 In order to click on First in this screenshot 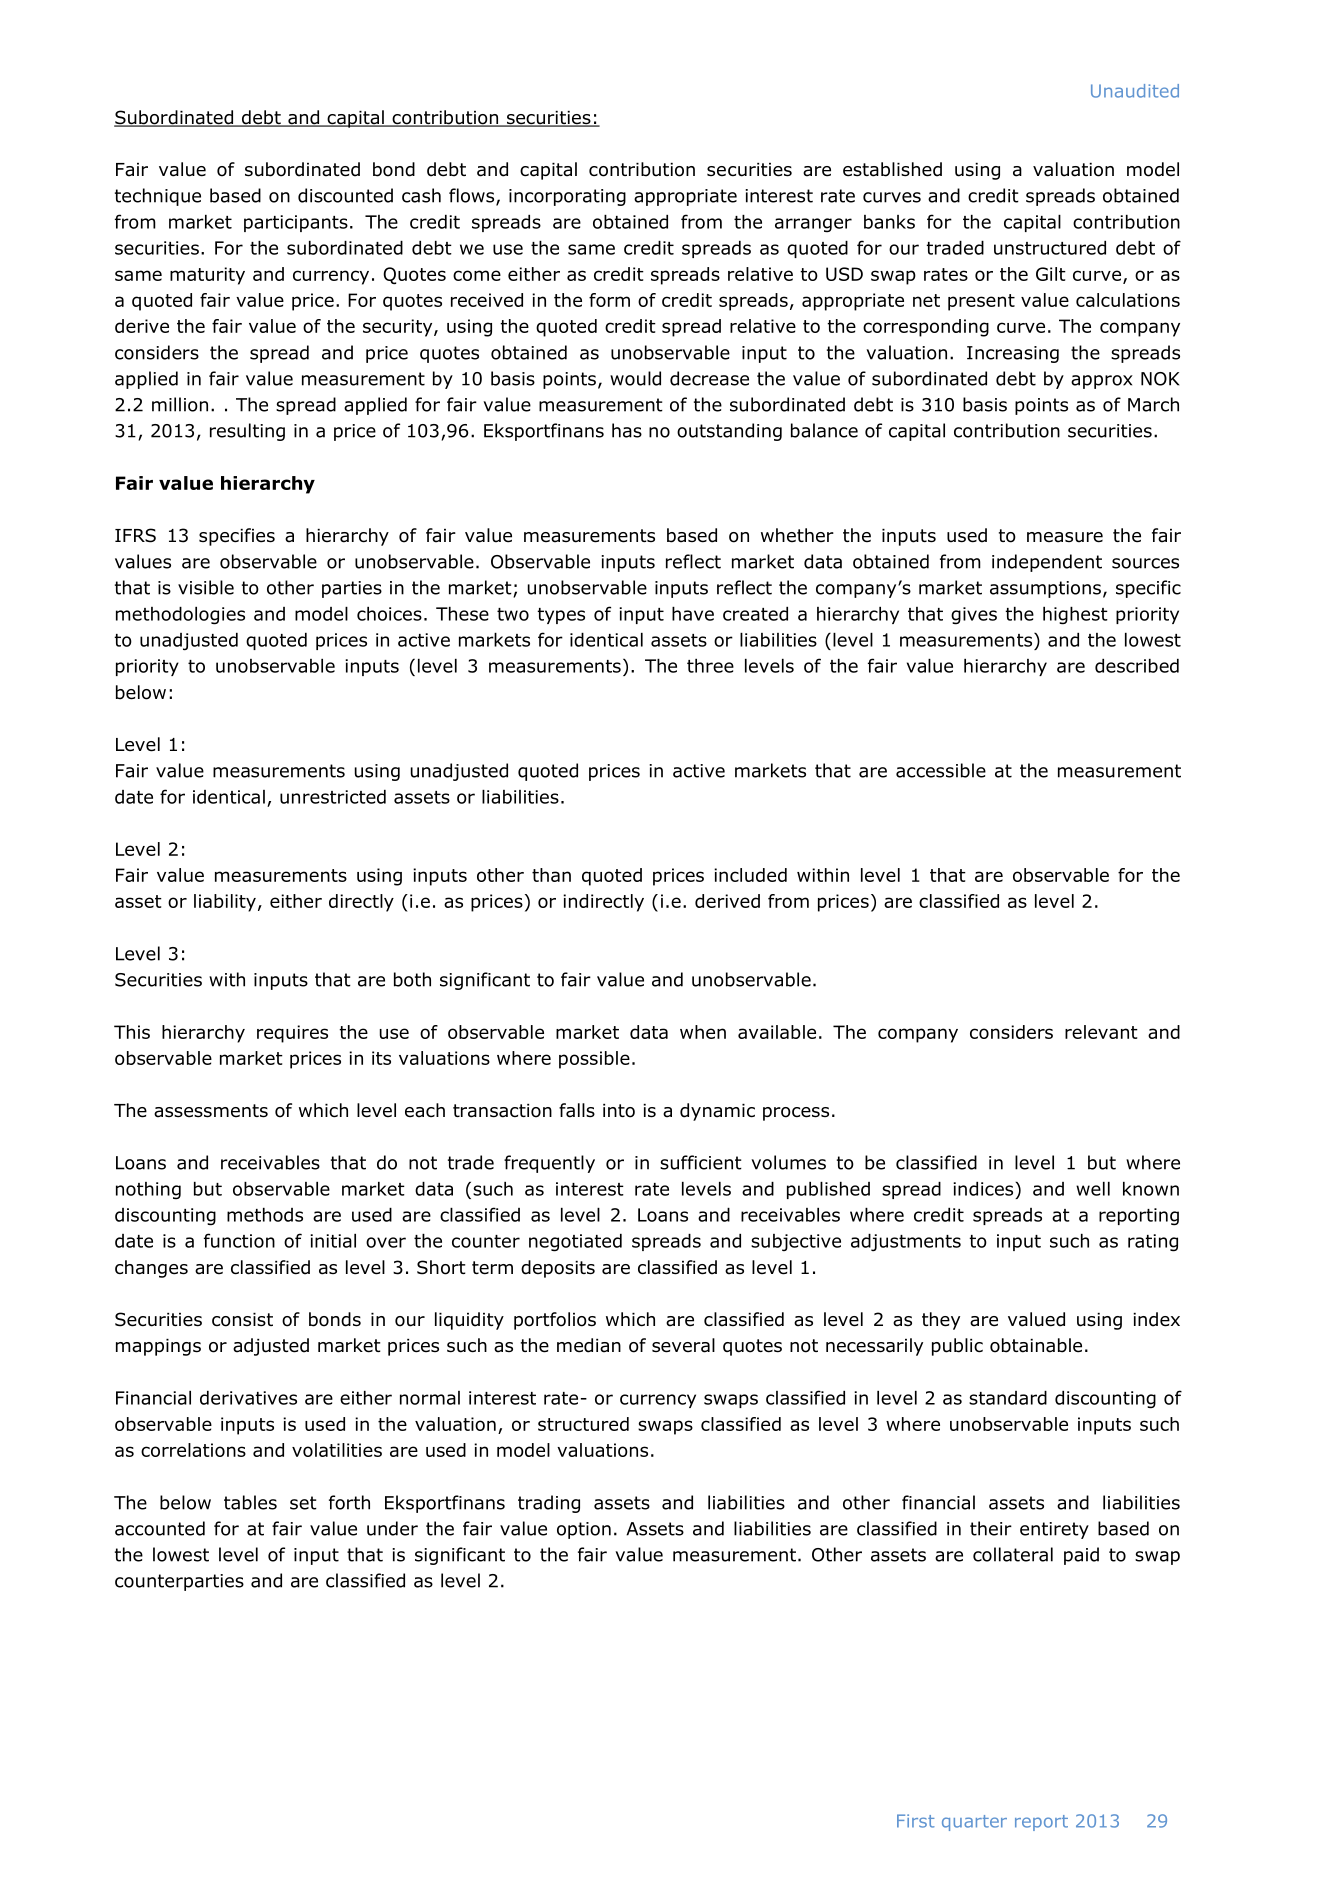, I will do `click(915, 1821)`.
